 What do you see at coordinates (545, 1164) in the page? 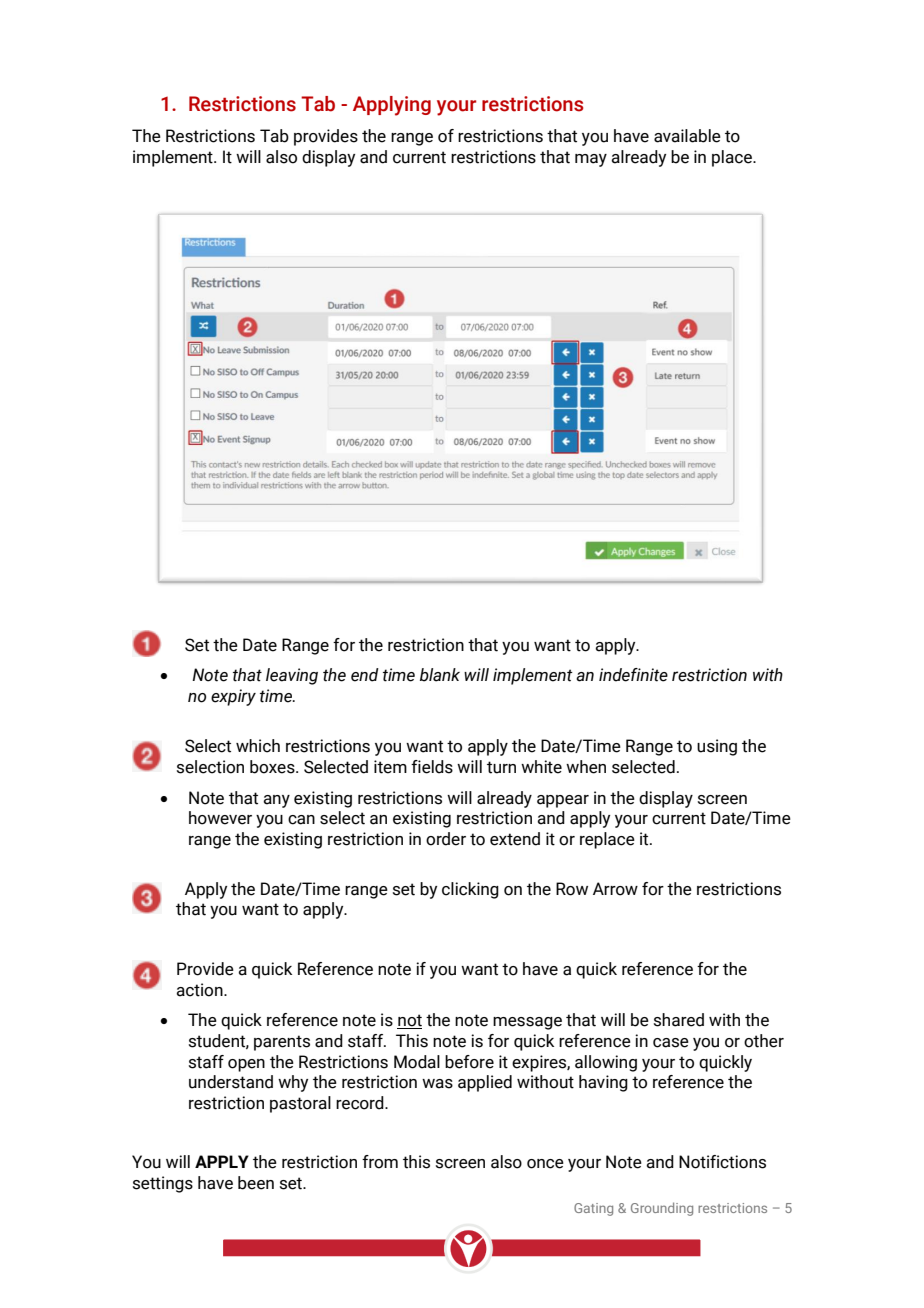
I see `once` at bounding box center [545, 1164].
